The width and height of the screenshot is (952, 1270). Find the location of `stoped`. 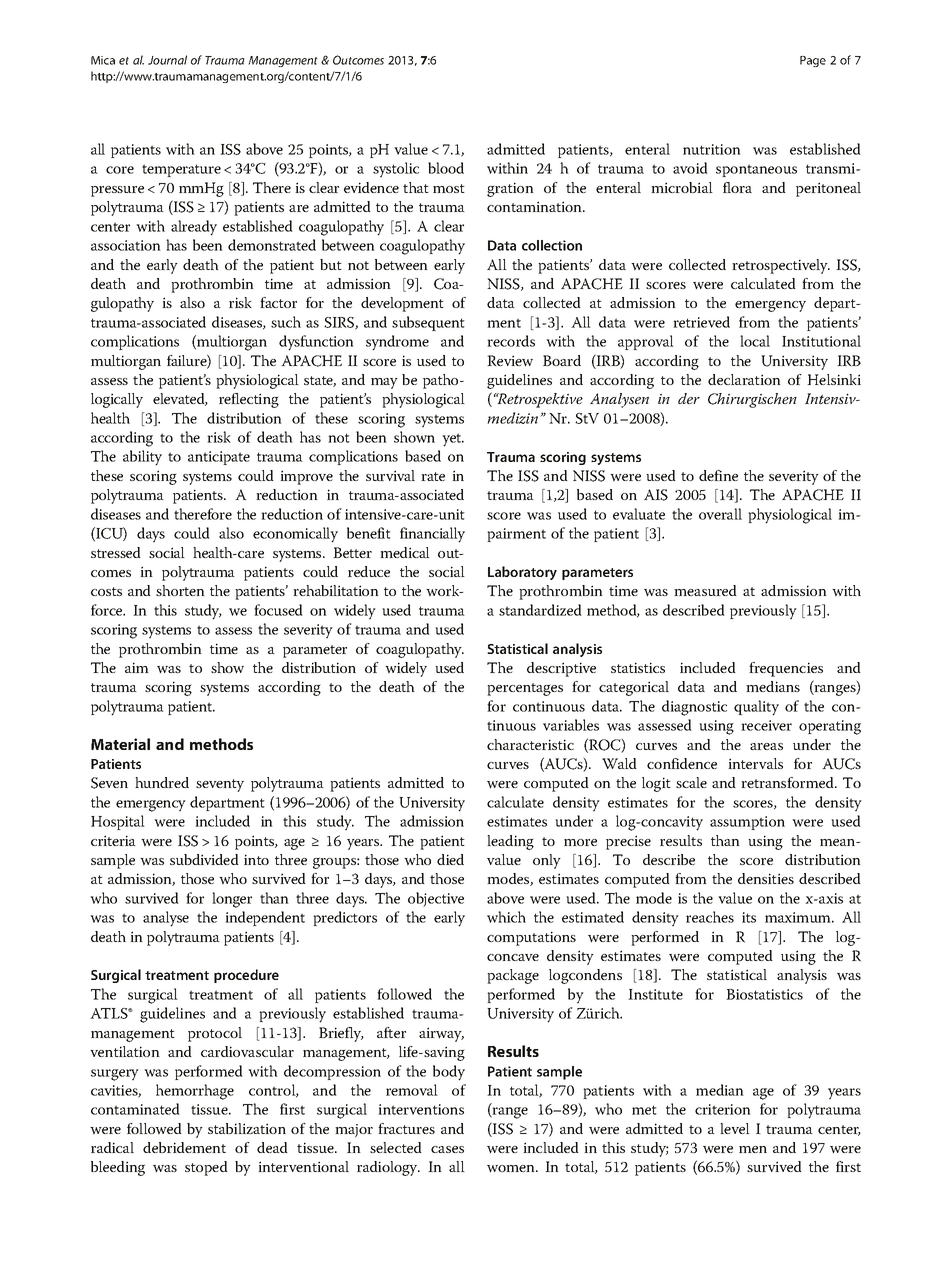

stoped is located at coordinates (206, 1168).
